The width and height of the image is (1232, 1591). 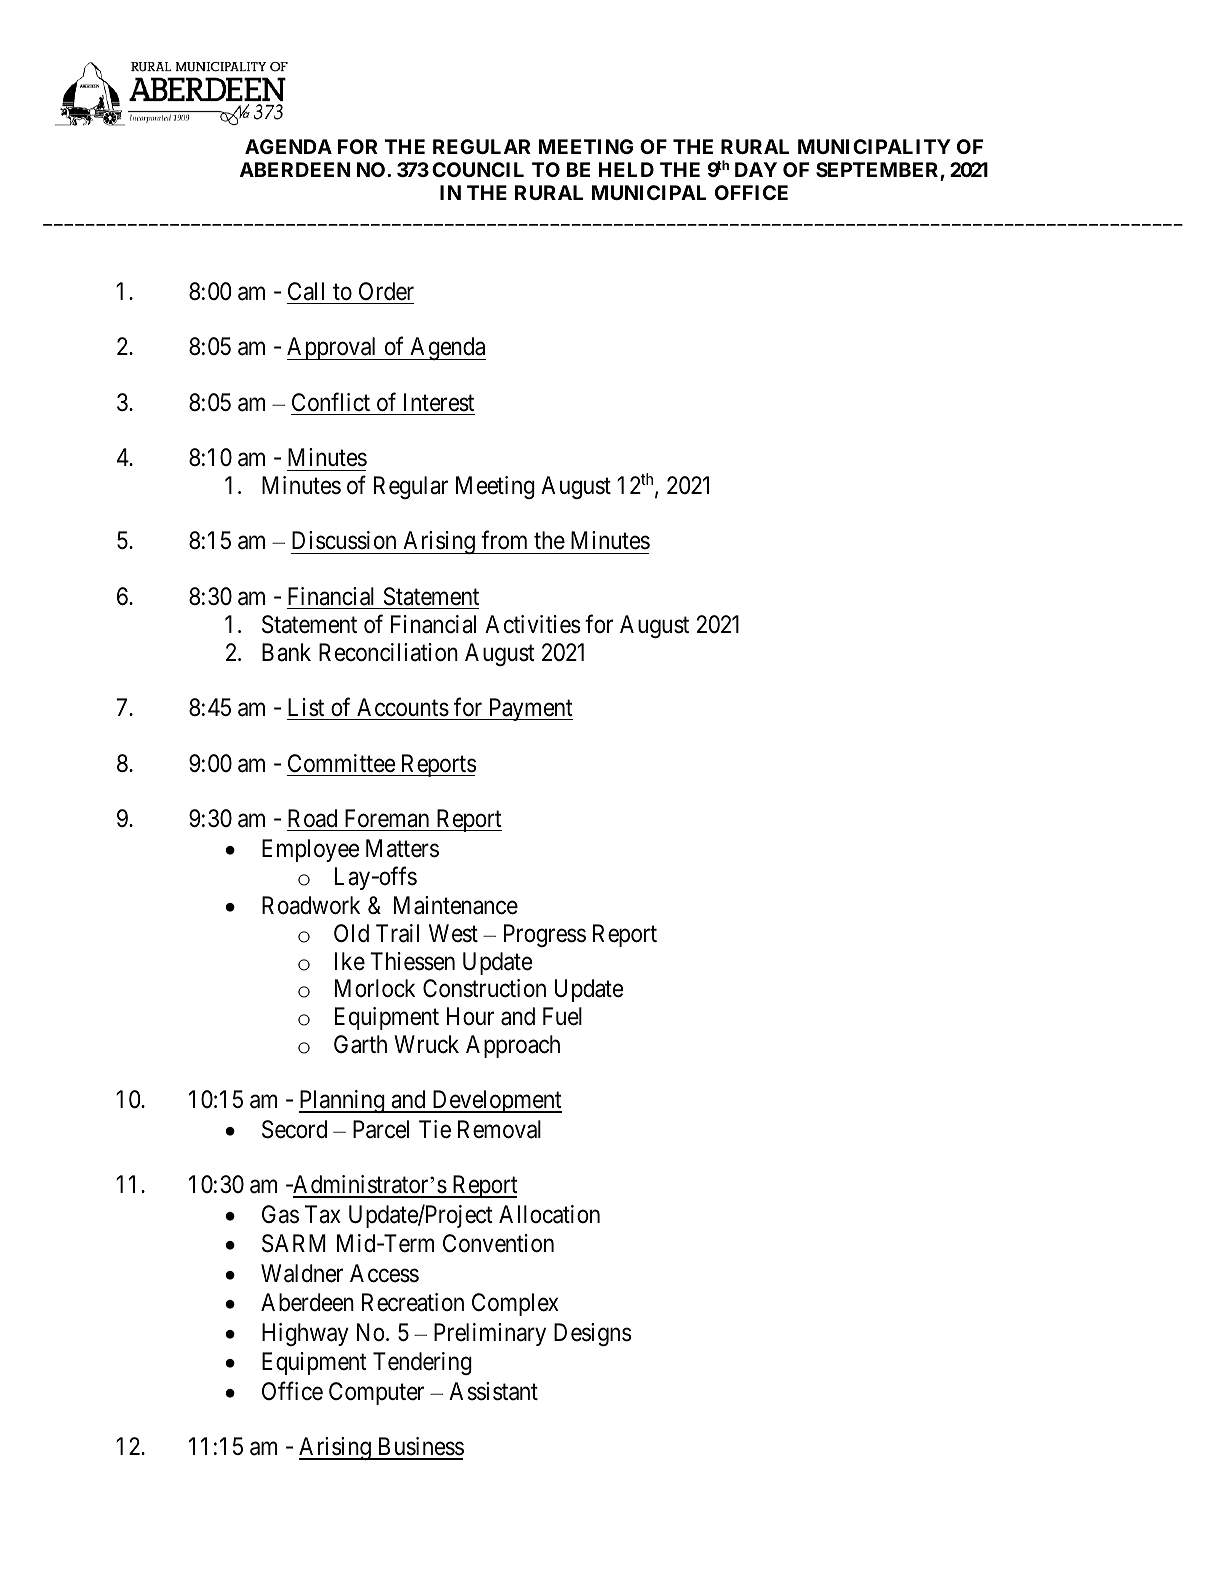 I want to click on Discussion, so click(x=344, y=540).
